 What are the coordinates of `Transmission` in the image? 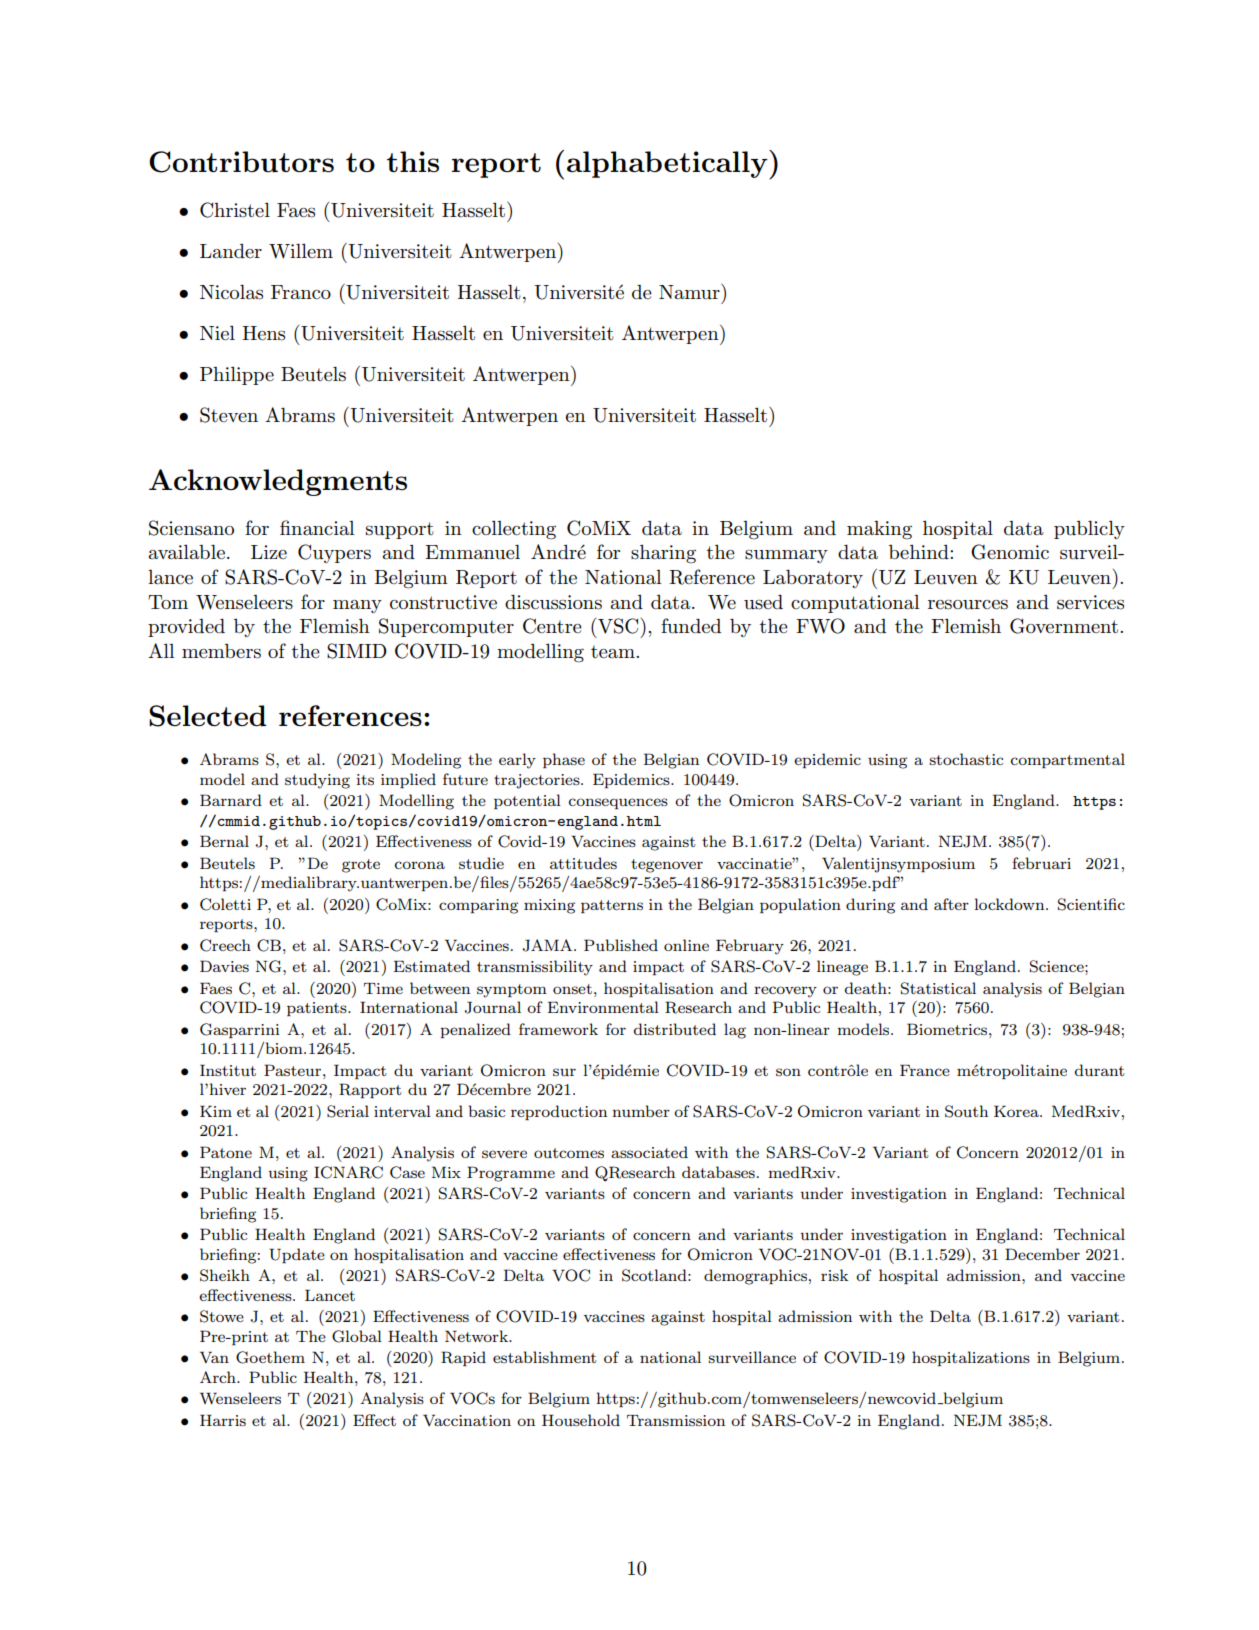 It's located at (676, 1420).
